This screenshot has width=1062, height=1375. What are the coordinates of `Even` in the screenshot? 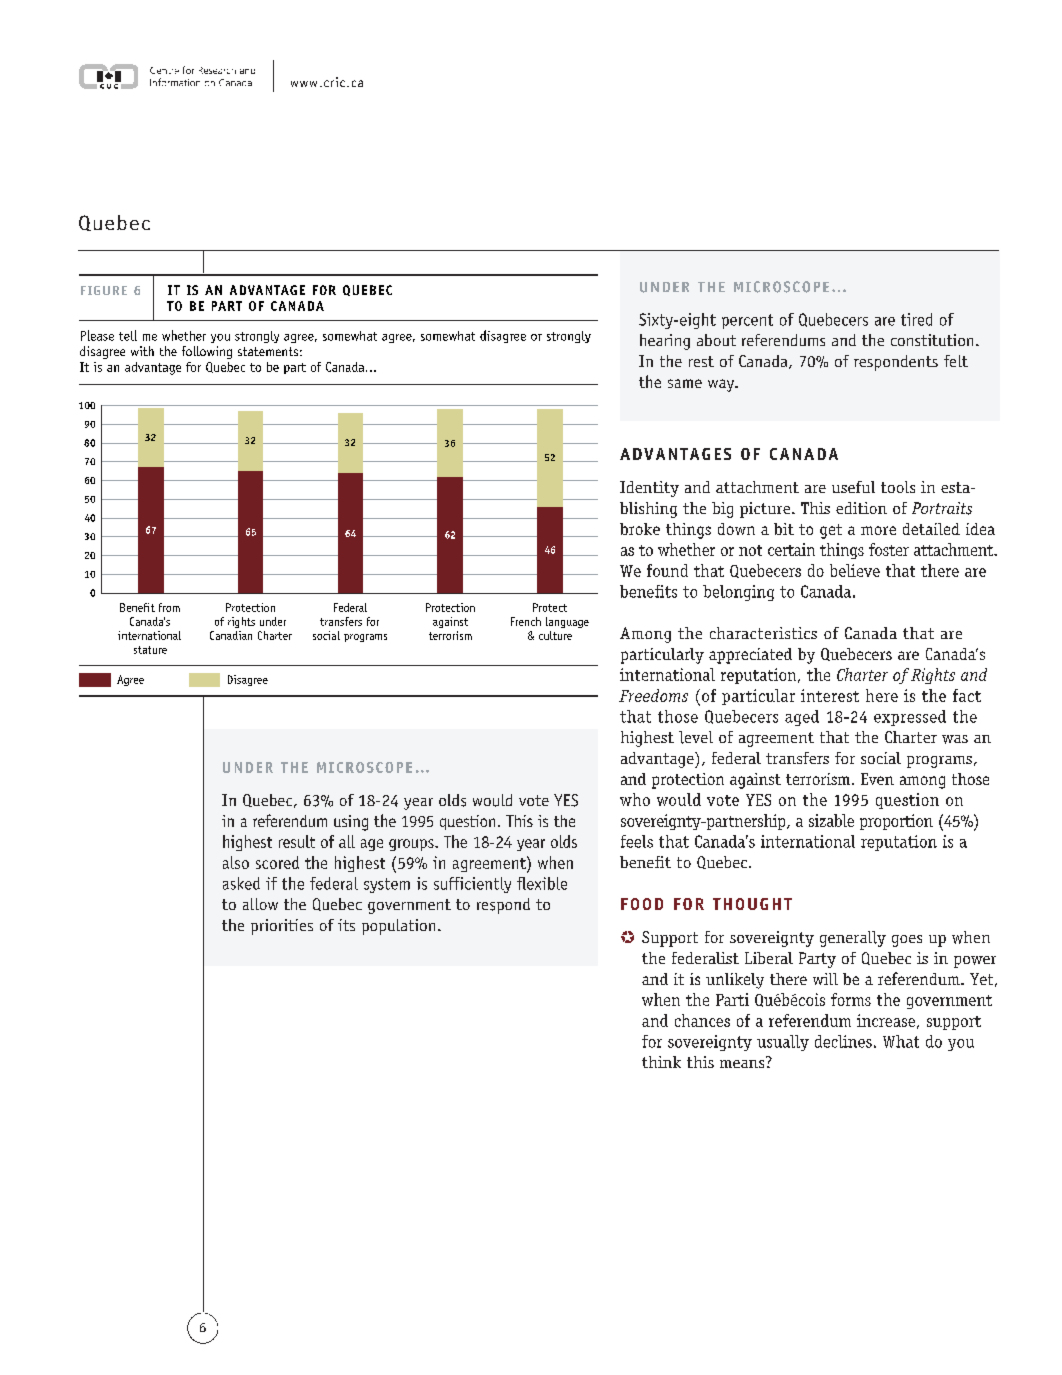 It's located at (877, 779).
